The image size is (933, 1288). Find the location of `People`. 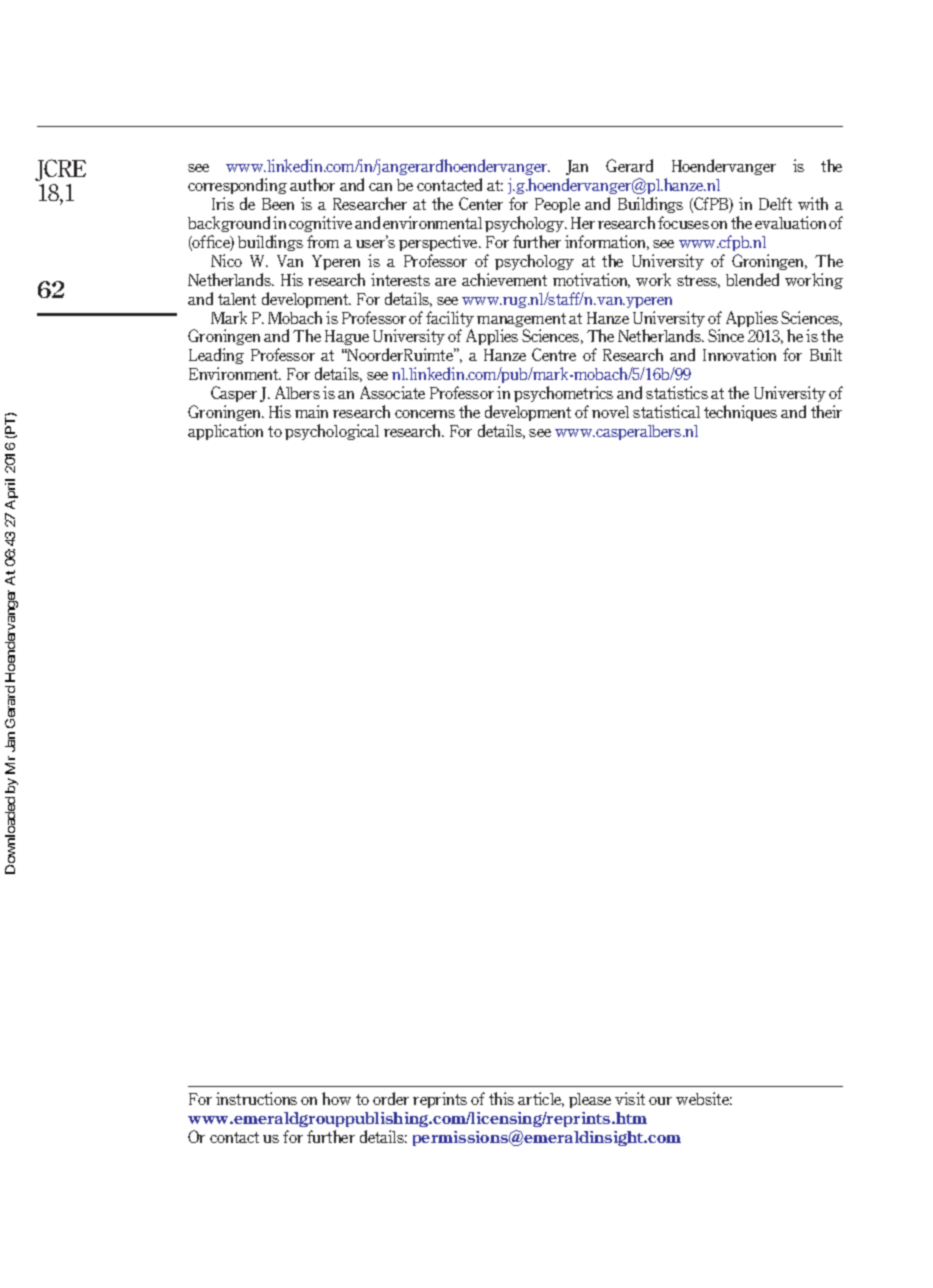

People is located at coordinates (557, 205).
